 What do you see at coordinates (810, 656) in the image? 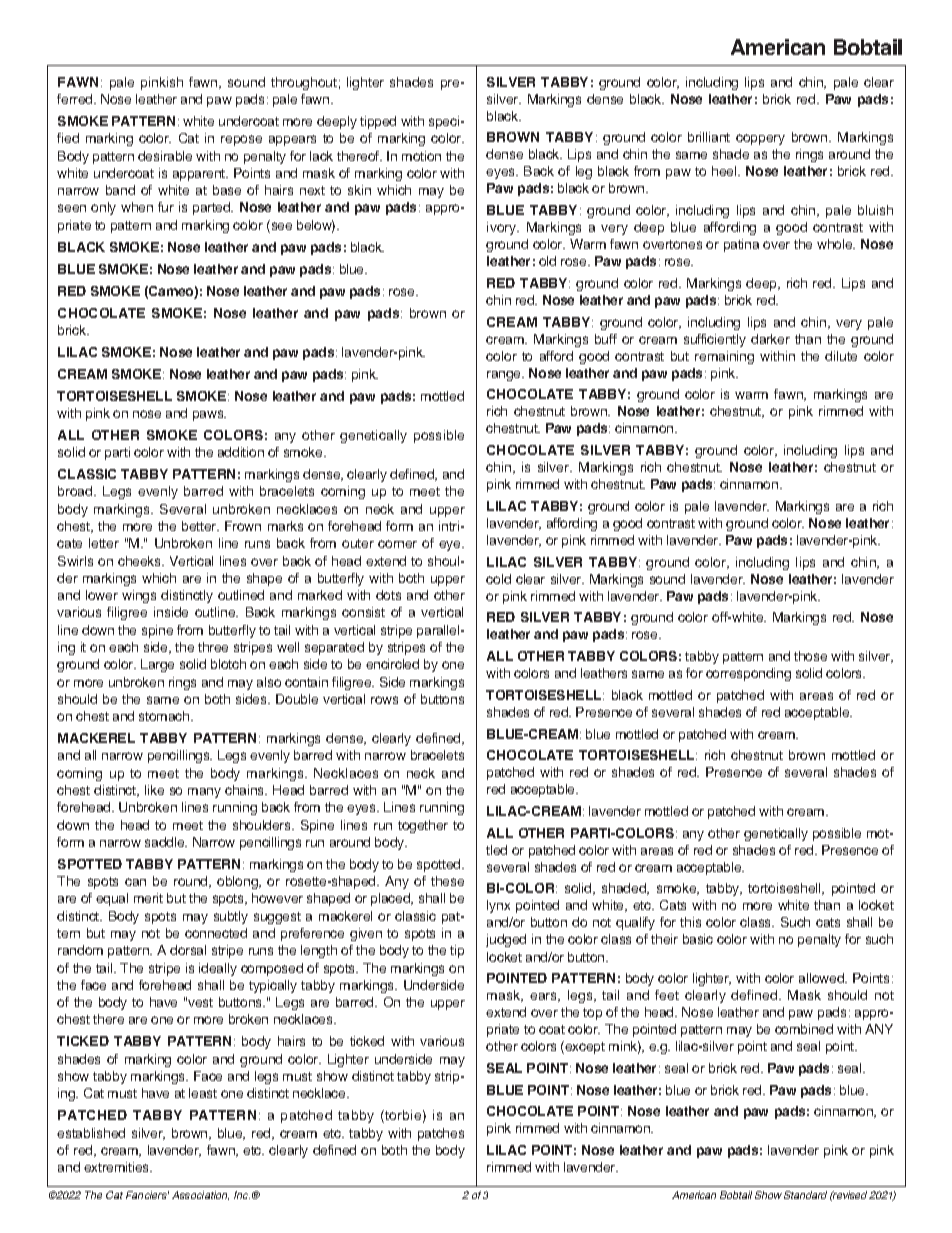
I see `those` at bounding box center [810, 656].
